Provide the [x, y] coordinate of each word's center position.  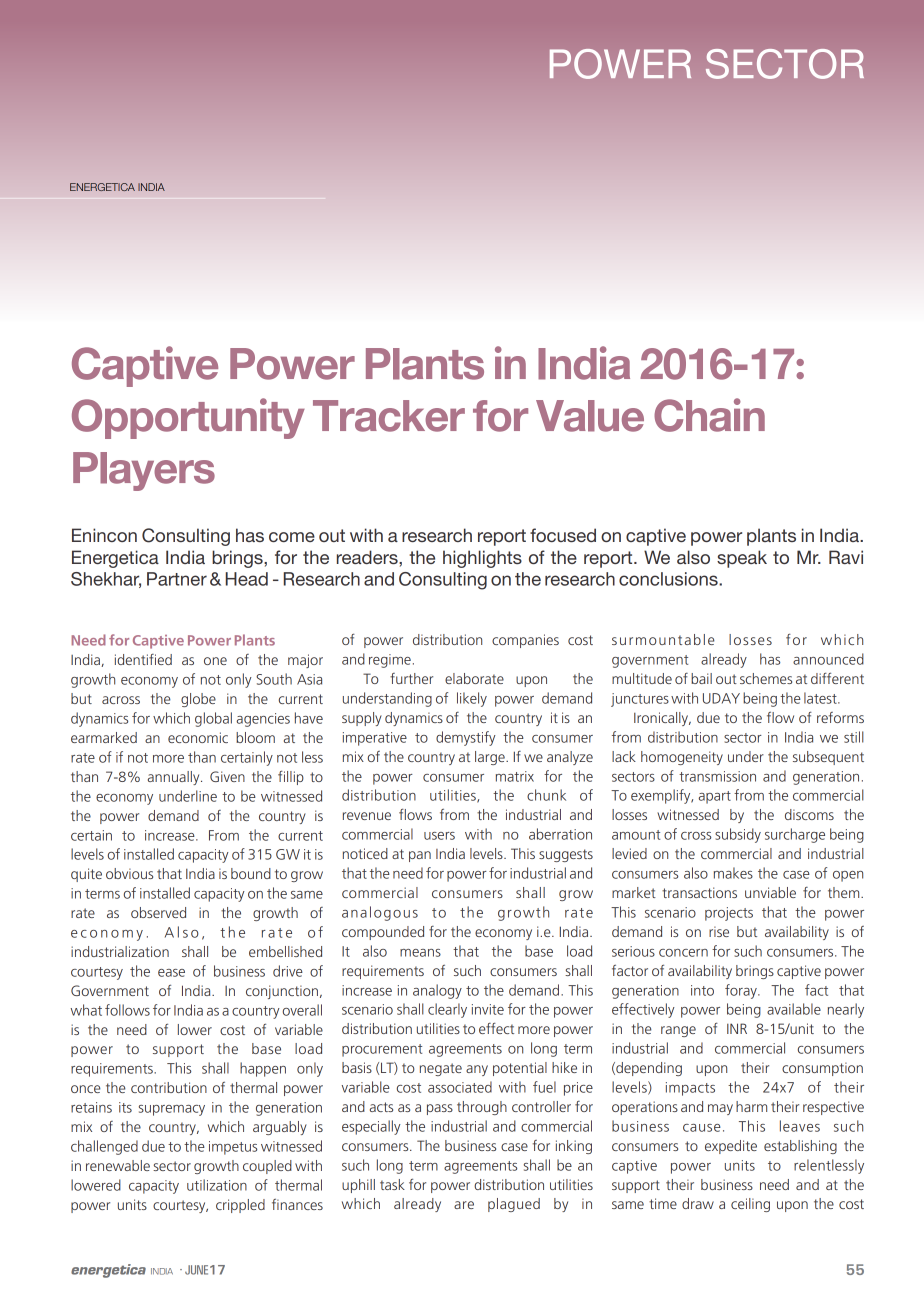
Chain [709, 415]
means [420, 953]
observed [158, 912]
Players [144, 471]
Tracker [389, 416]
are [464, 1205]
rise [719, 931]
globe [198, 700]
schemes [766, 678]
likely [472, 699]
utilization [217, 1185]
